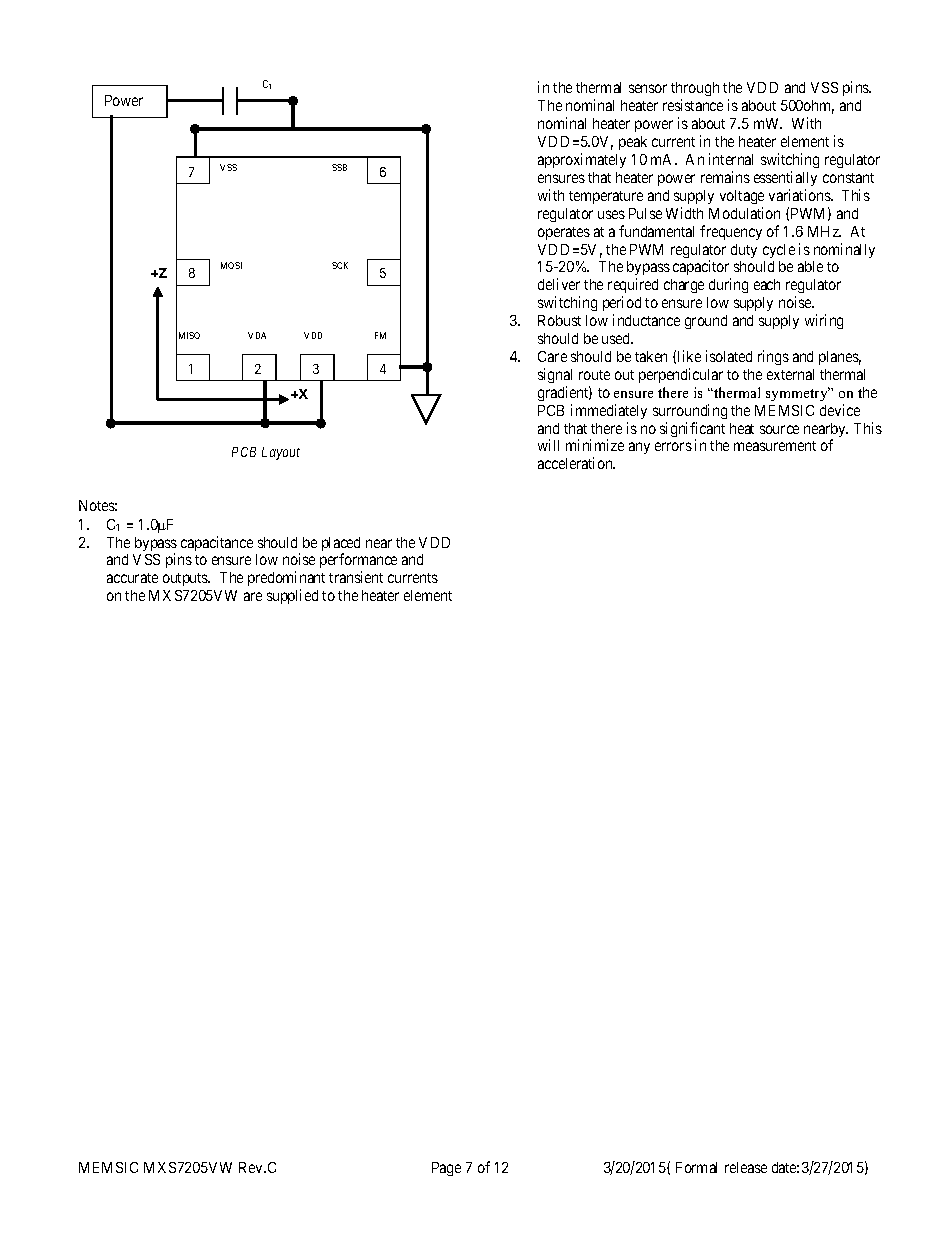 This screenshot has width=952, height=1233. I want to click on supplied, so click(292, 596).
